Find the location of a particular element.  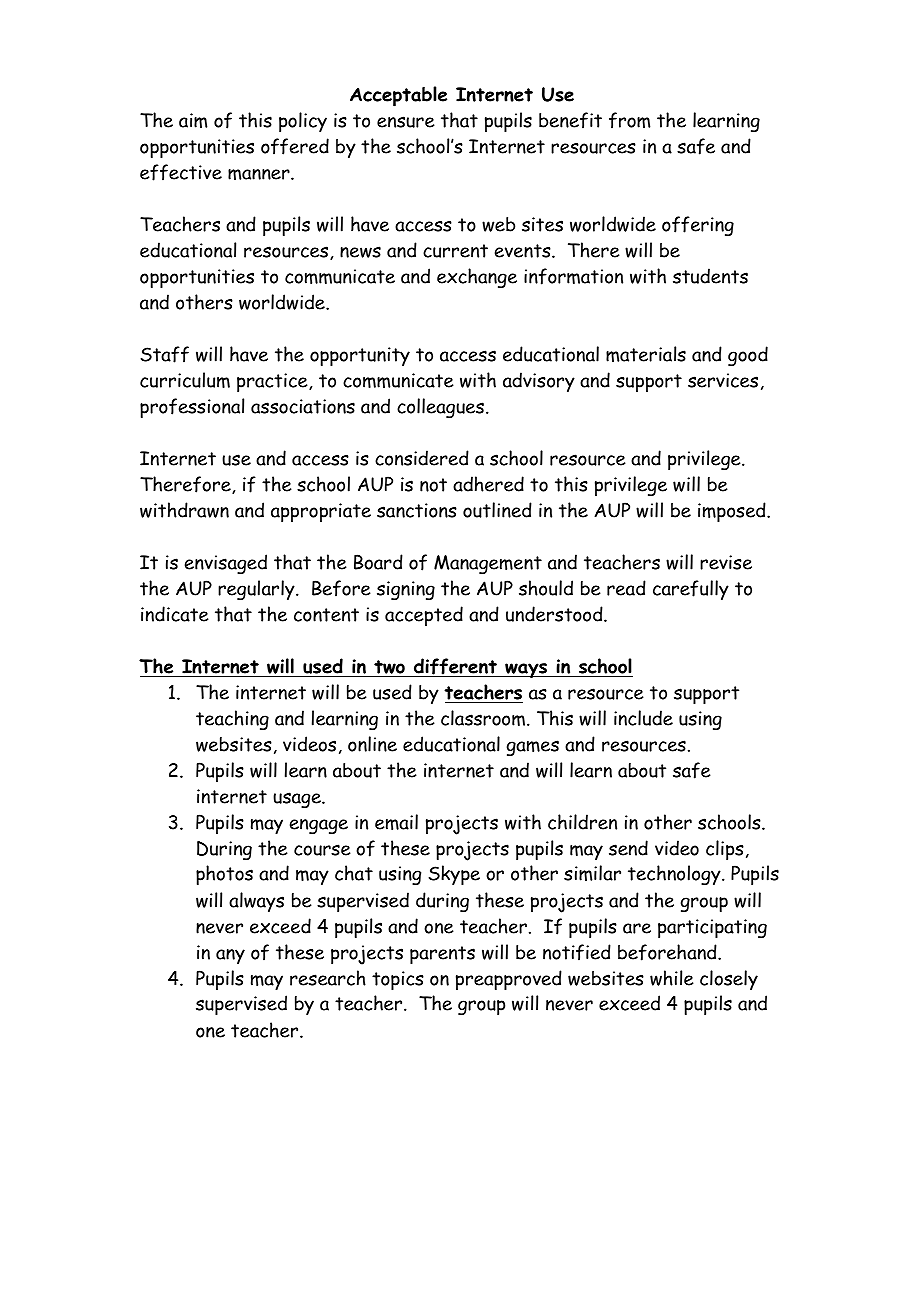

colleagues is located at coordinates (440, 408).
